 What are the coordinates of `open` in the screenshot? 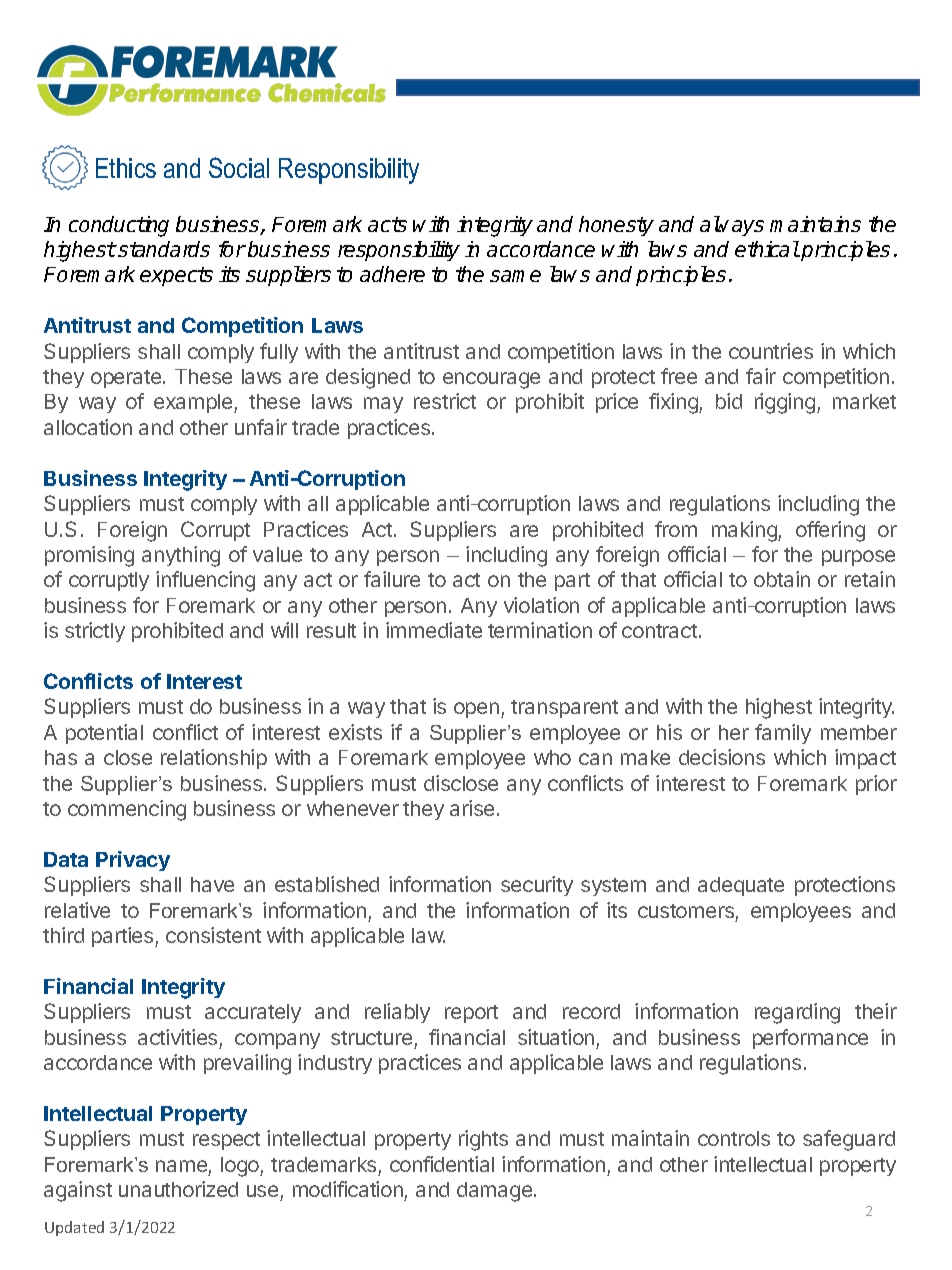 It's located at (476, 710).
